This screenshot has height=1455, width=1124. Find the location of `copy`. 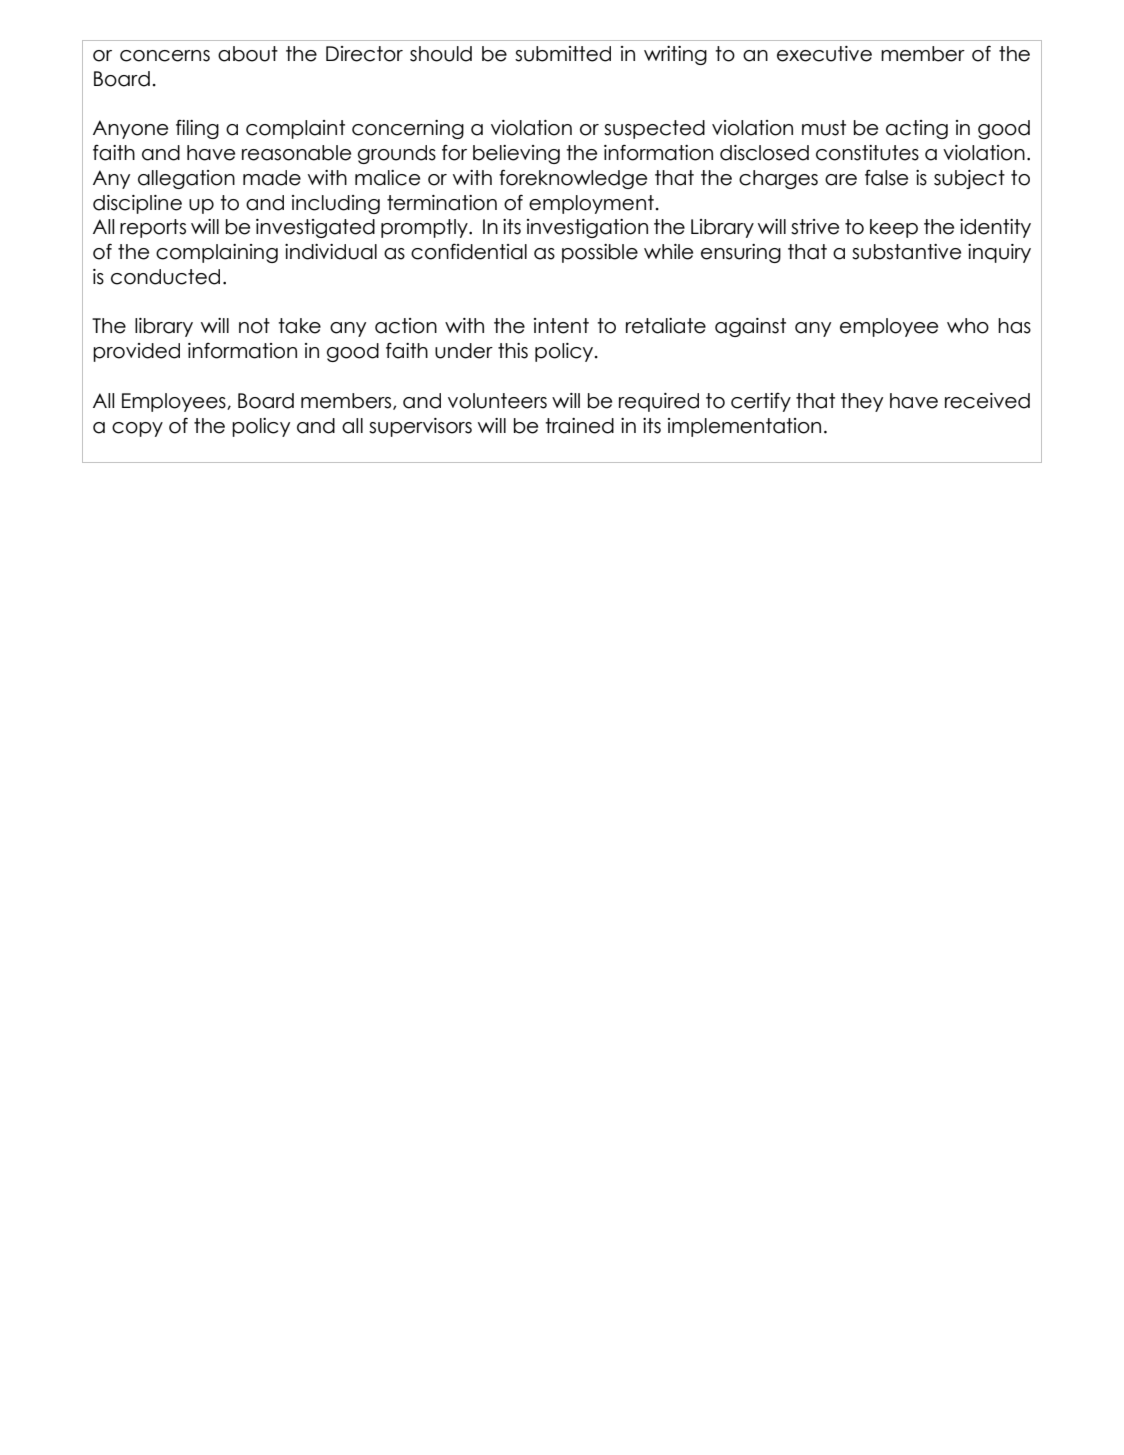

copy is located at coordinates (137, 429).
